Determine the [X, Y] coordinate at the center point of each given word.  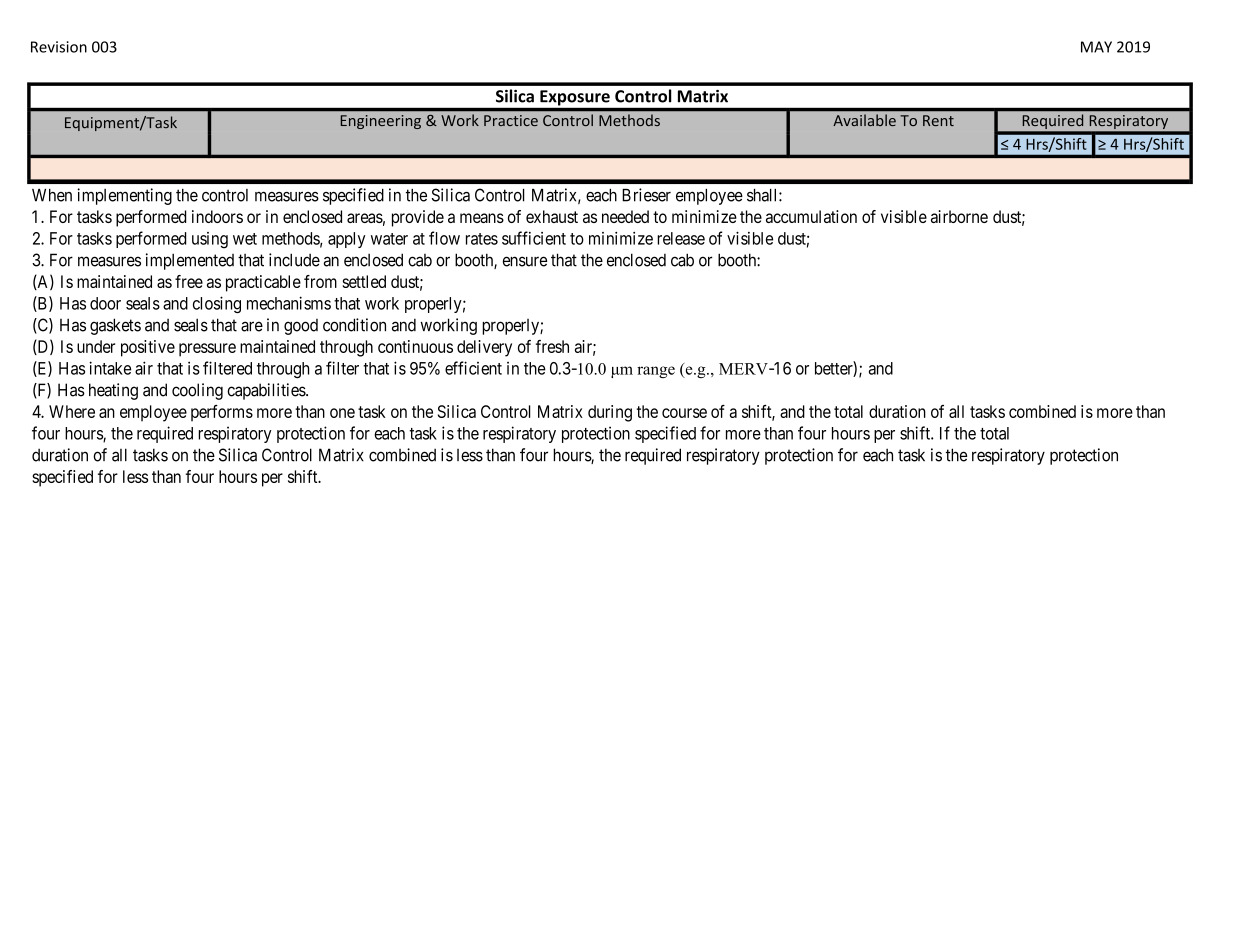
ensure [525, 261]
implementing [124, 196]
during [610, 413]
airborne [959, 216]
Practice [511, 120]
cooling [197, 391]
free [189, 281]
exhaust [552, 216]
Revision [59, 47]
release [681, 238]
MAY [1096, 47]
